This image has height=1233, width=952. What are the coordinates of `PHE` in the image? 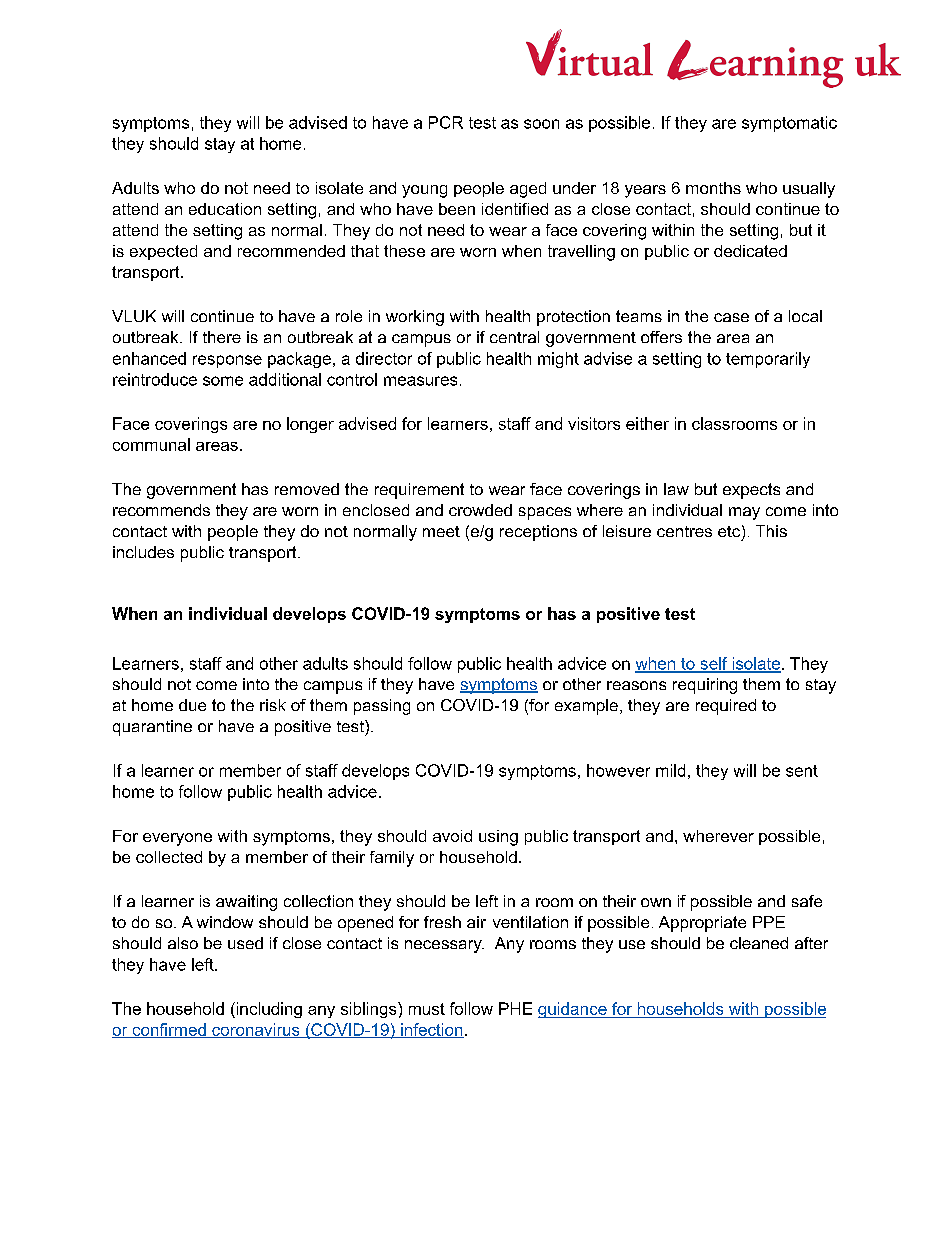 It's located at (515, 1008).
